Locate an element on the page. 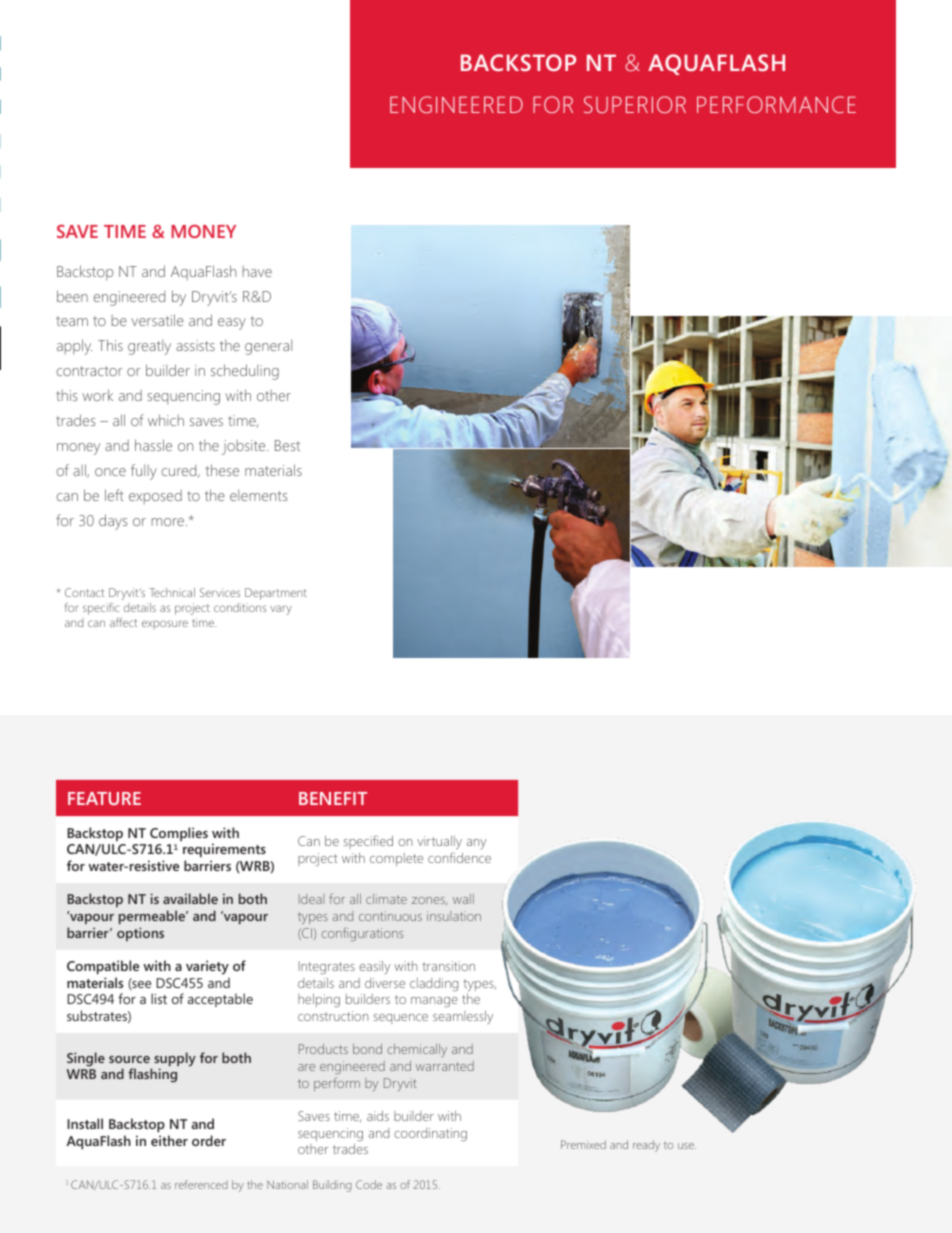 Image resolution: width=952 pixels, height=1233 pixels. have is located at coordinates (257, 271).
